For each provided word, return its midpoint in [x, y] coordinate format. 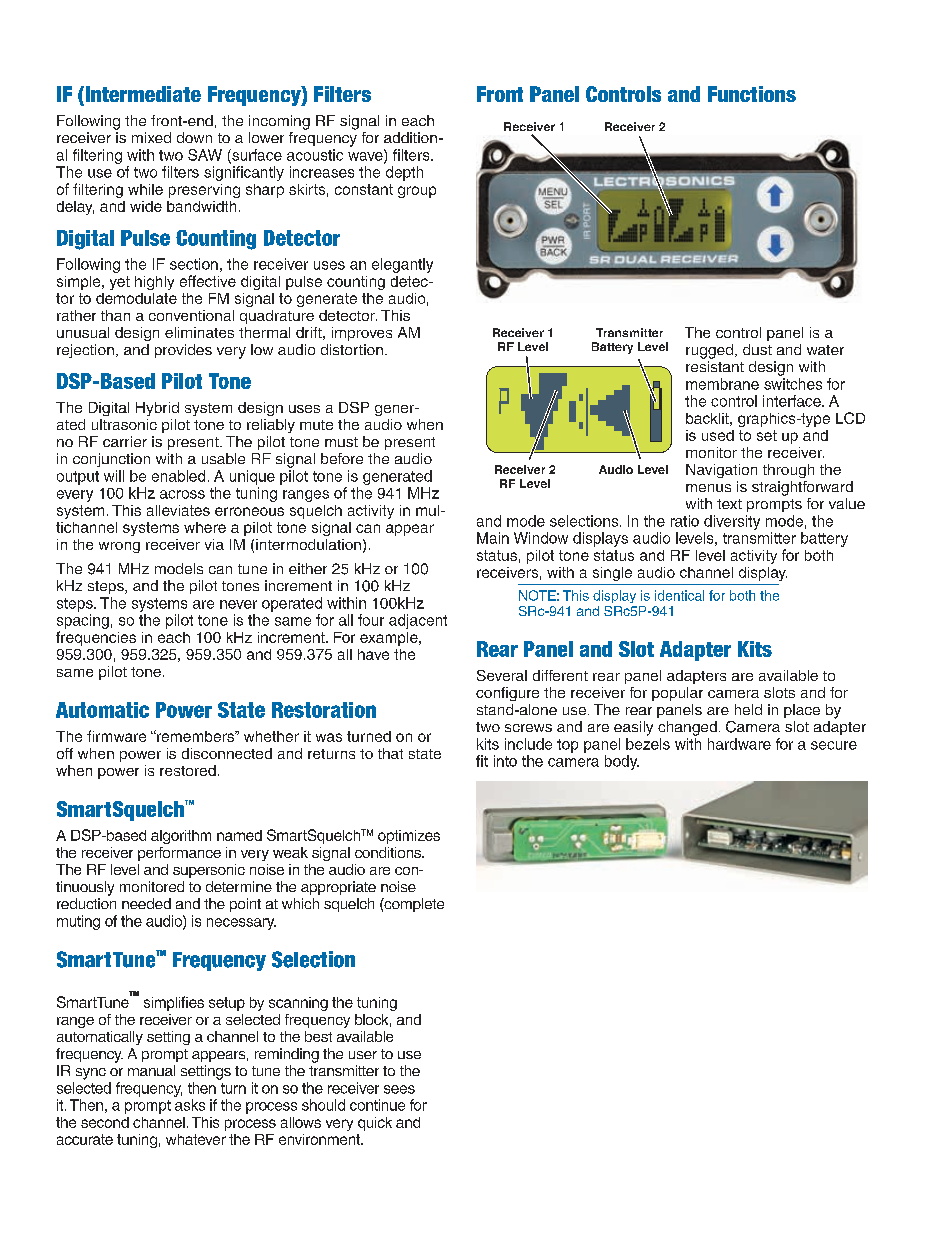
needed [146, 903]
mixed [151, 137]
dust [757, 349]
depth [404, 173]
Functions [752, 94]
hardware [739, 744]
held [748, 709]
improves [362, 334]
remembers [196, 736]
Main [493, 538]
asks [190, 1105]
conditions [389, 852]
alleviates [178, 510]
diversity [732, 522]
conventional [191, 315]
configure [507, 694]
